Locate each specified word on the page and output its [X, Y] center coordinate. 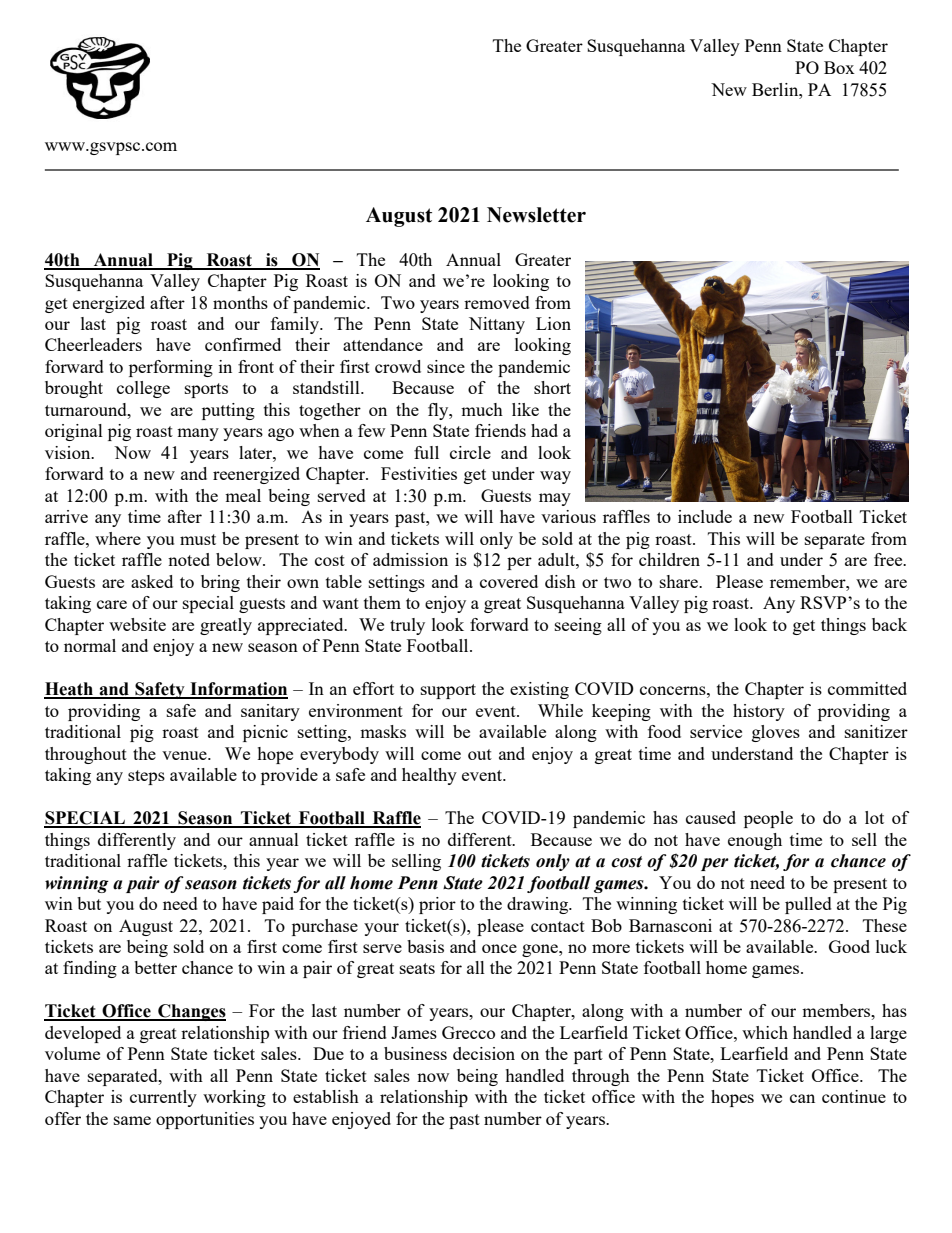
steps [146, 777]
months [240, 302]
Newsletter [536, 215]
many [198, 434]
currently [163, 1098]
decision [484, 1053]
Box [839, 67]
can [802, 1098]
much [482, 409]
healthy [429, 776]
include [705, 516]
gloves [776, 733]
